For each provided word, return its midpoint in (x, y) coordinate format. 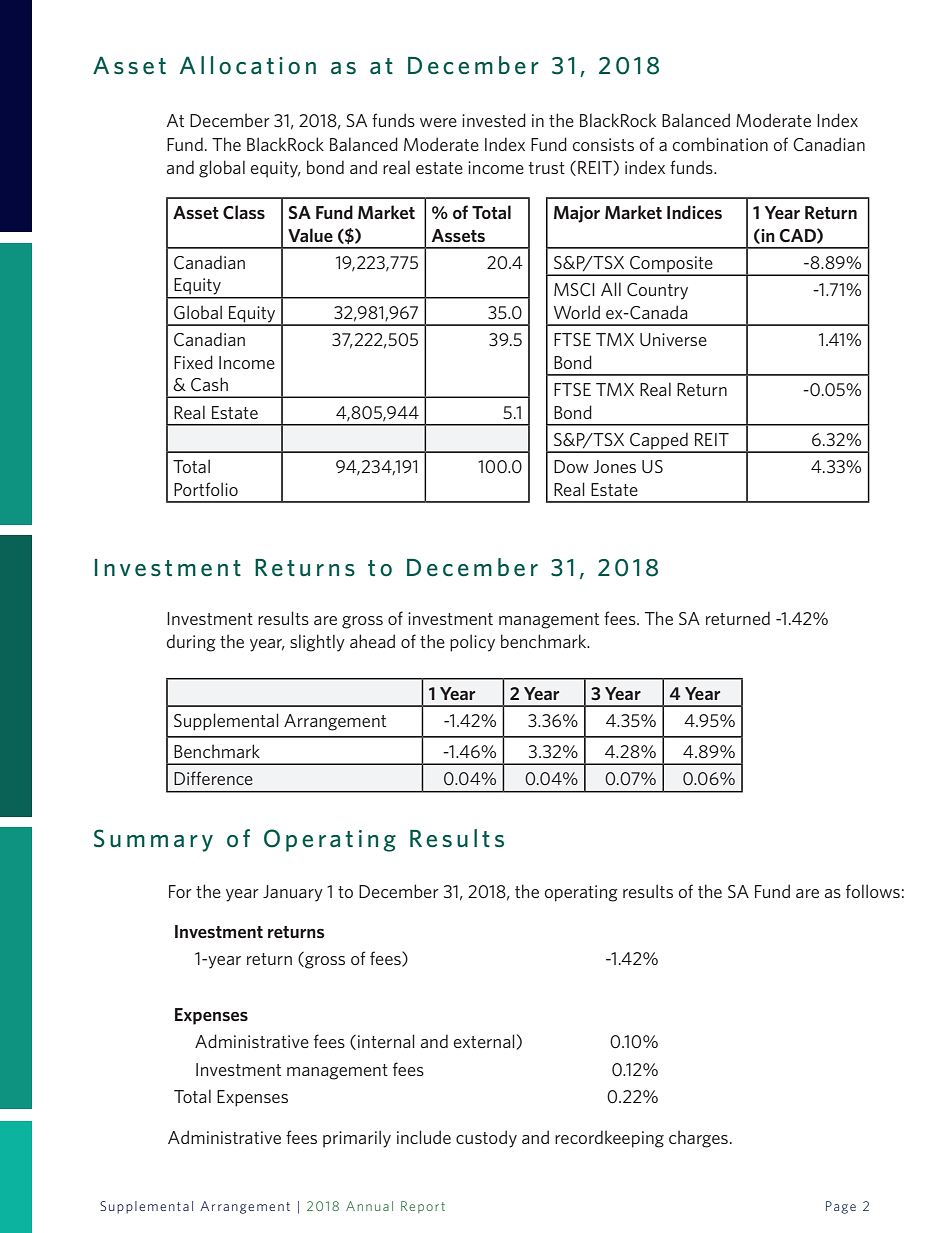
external (484, 1041)
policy (472, 643)
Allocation (248, 65)
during (191, 643)
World (577, 312)
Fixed (193, 362)
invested (494, 120)
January (293, 893)
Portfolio (206, 489)
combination (720, 144)
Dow (571, 466)
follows (873, 891)
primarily (357, 1139)
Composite (671, 265)
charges (698, 1139)
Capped (659, 442)
